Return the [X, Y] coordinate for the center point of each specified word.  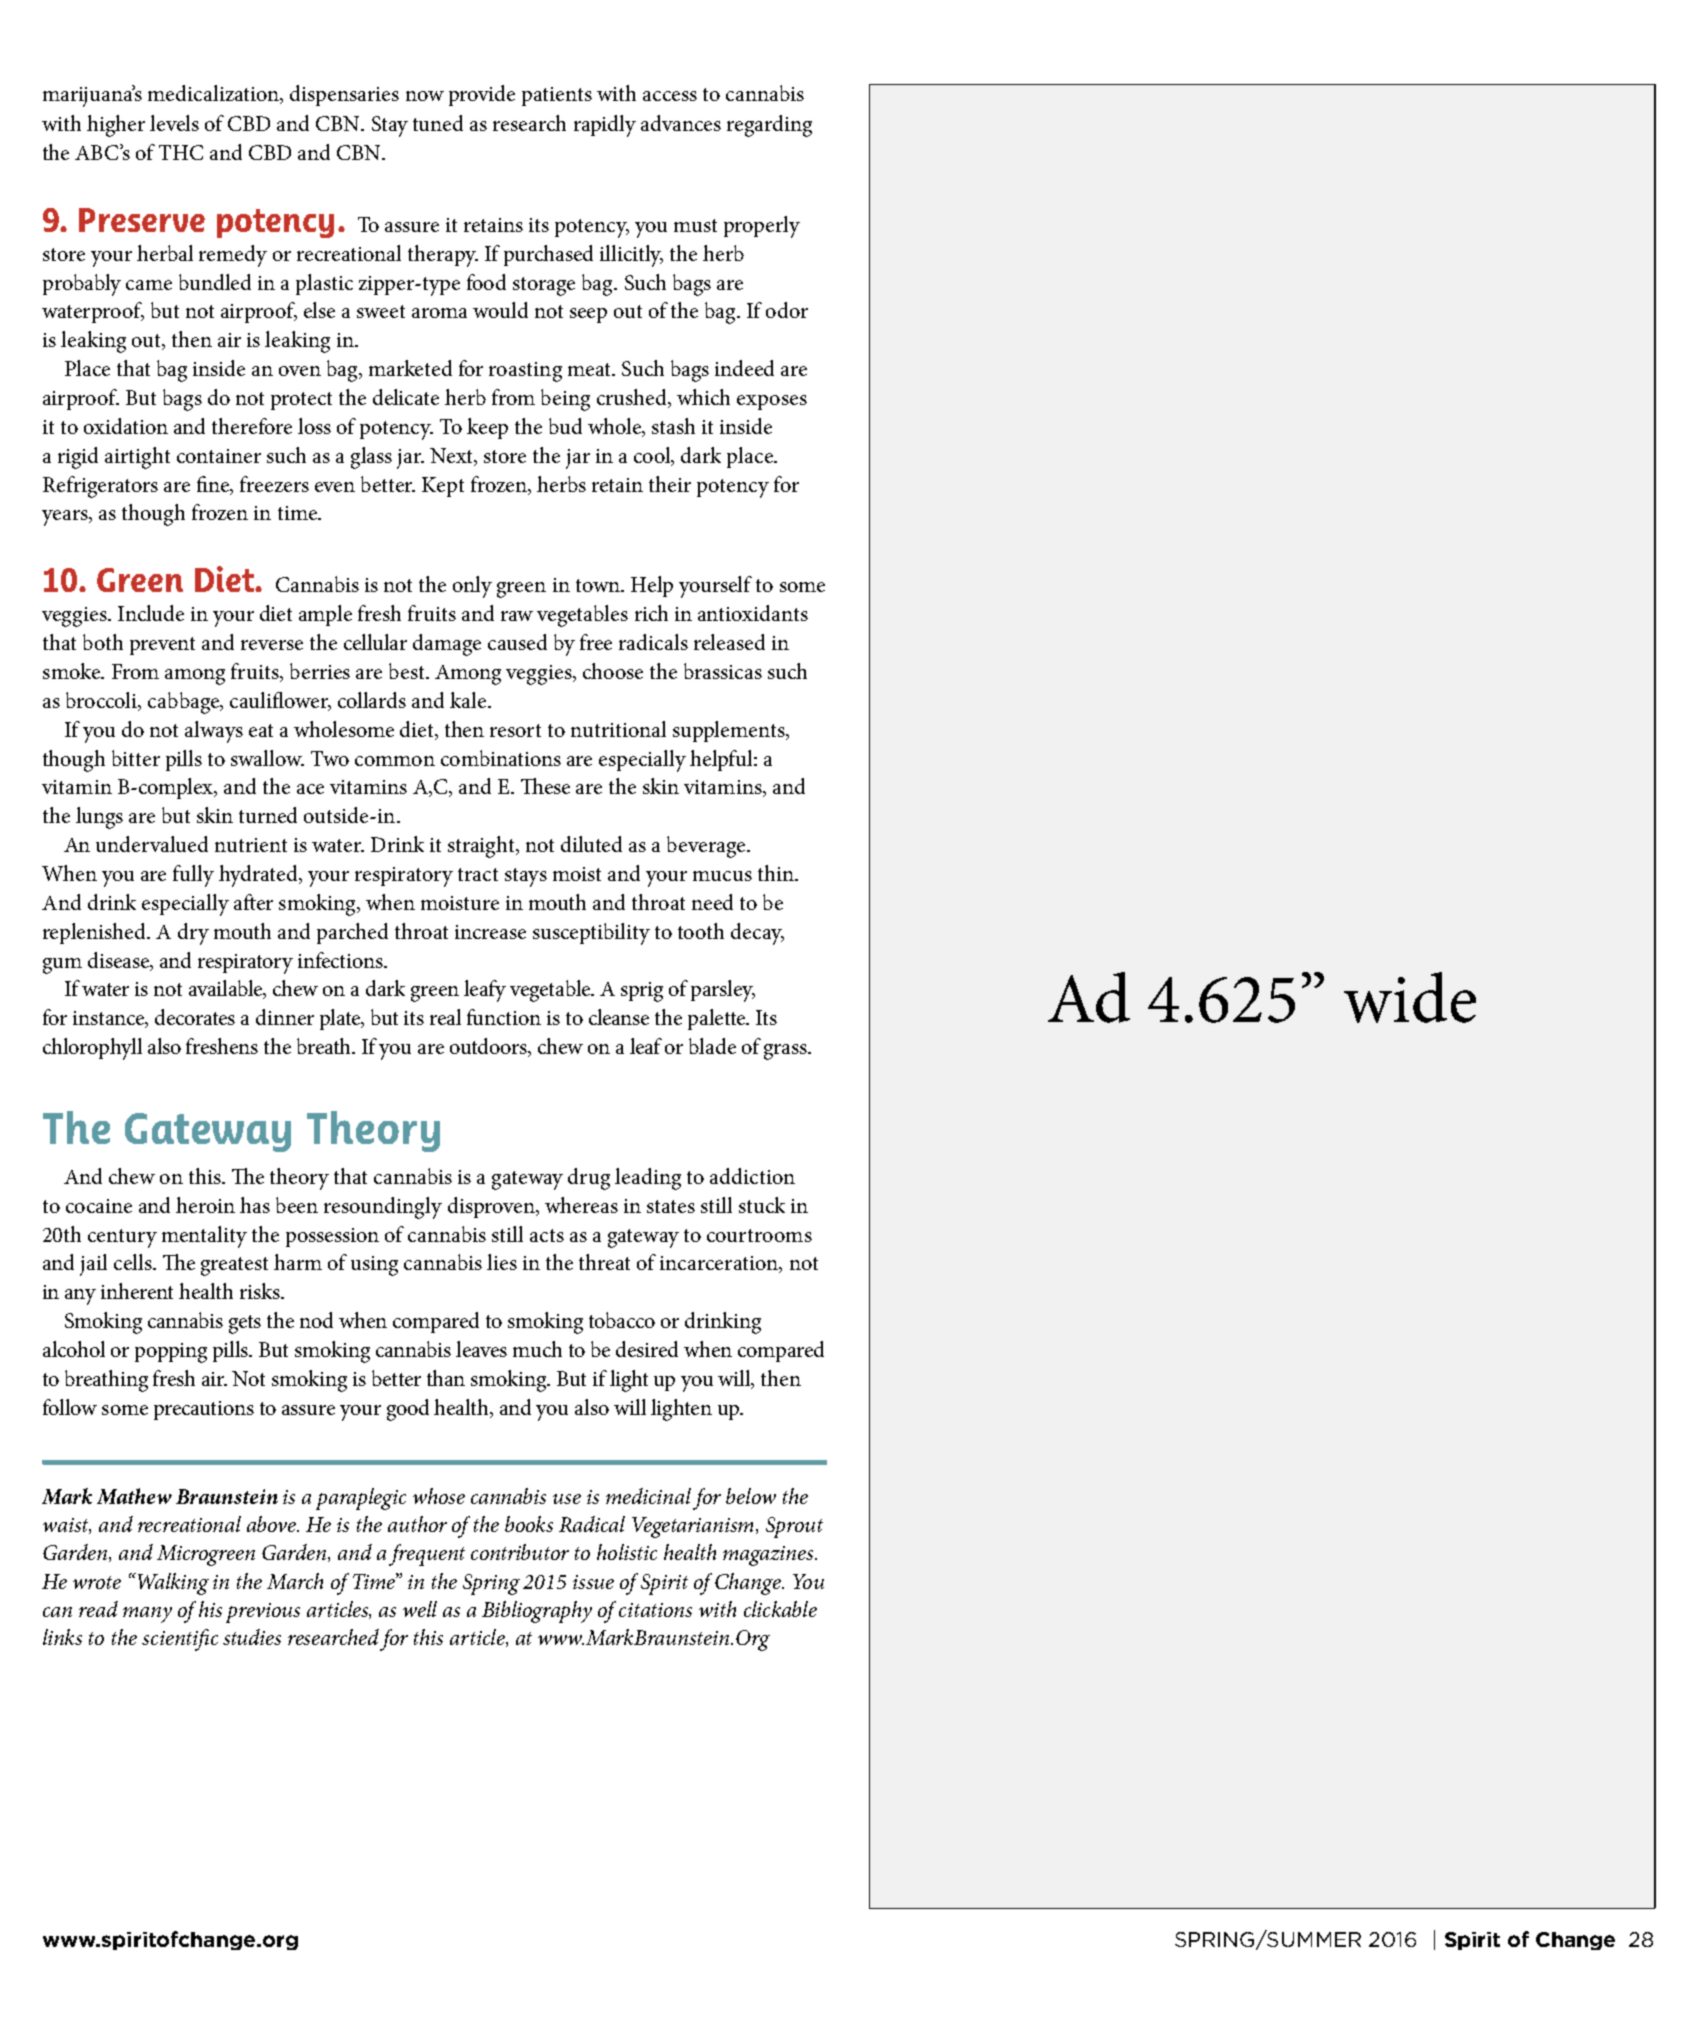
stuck [762, 1205]
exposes [772, 402]
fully [193, 876]
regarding [769, 126]
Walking [172, 1584]
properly [762, 227]
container [219, 456]
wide [1410, 997]
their [670, 484]
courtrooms [759, 1235]
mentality [204, 1237]
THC [181, 152]
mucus [722, 876]
